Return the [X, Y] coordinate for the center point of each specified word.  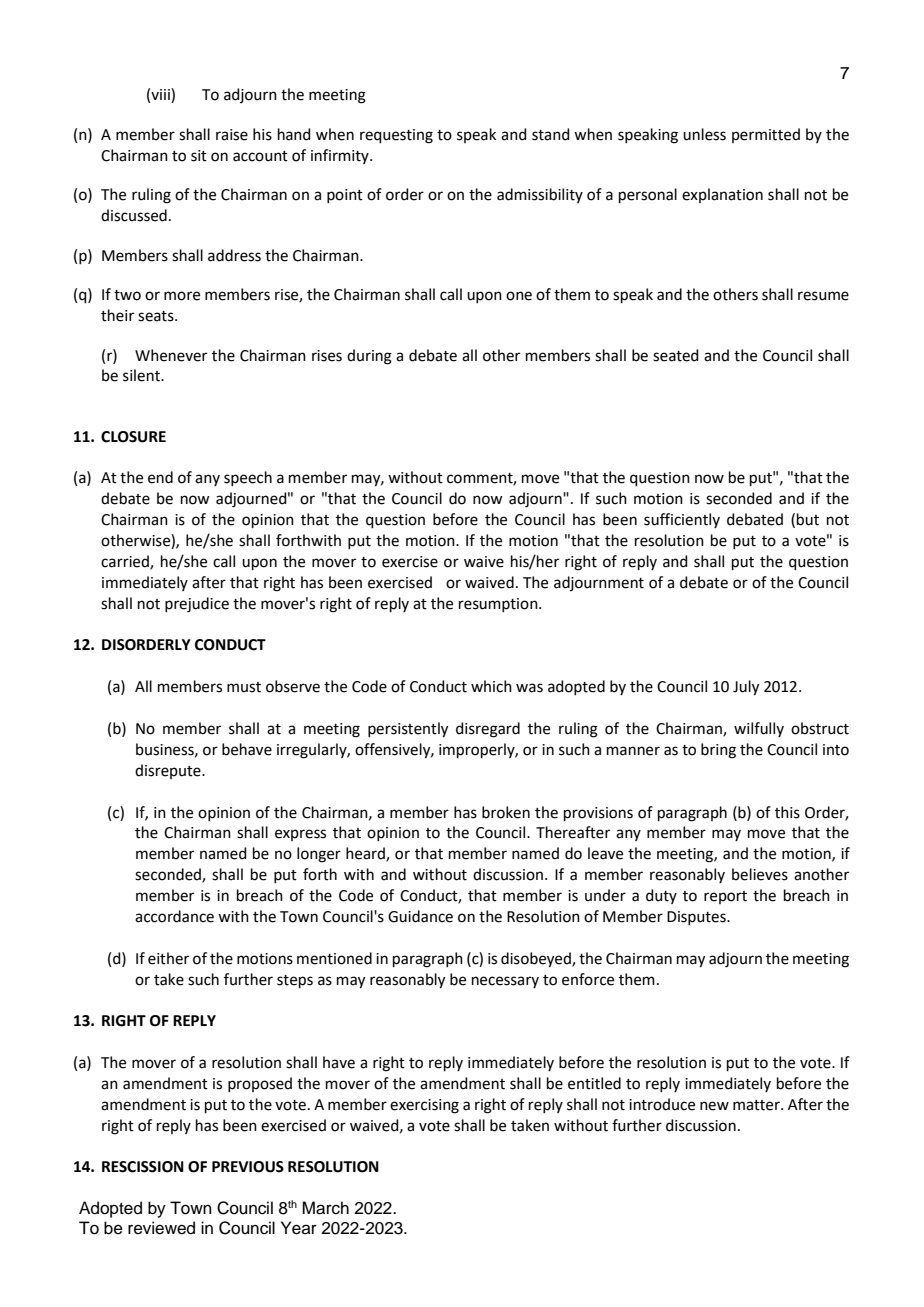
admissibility [540, 195]
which [491, 686]
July [746, 688]
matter [757, 1105]
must [244, 687]
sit [199, 156]
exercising [424, 1106]
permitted [766, 135]
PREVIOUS [248, 1167]
